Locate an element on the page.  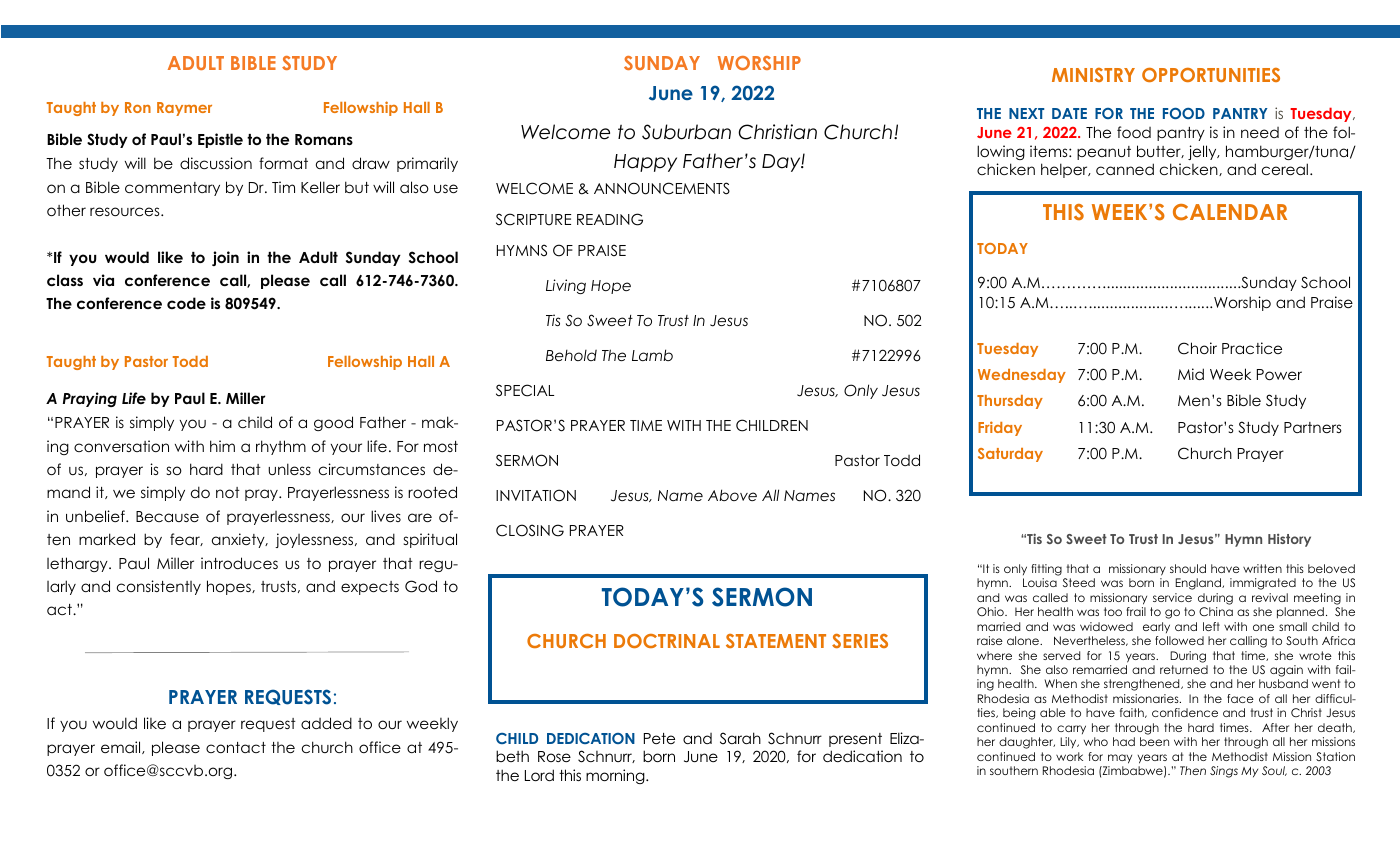
contact is located at coordinates (236, 747).
